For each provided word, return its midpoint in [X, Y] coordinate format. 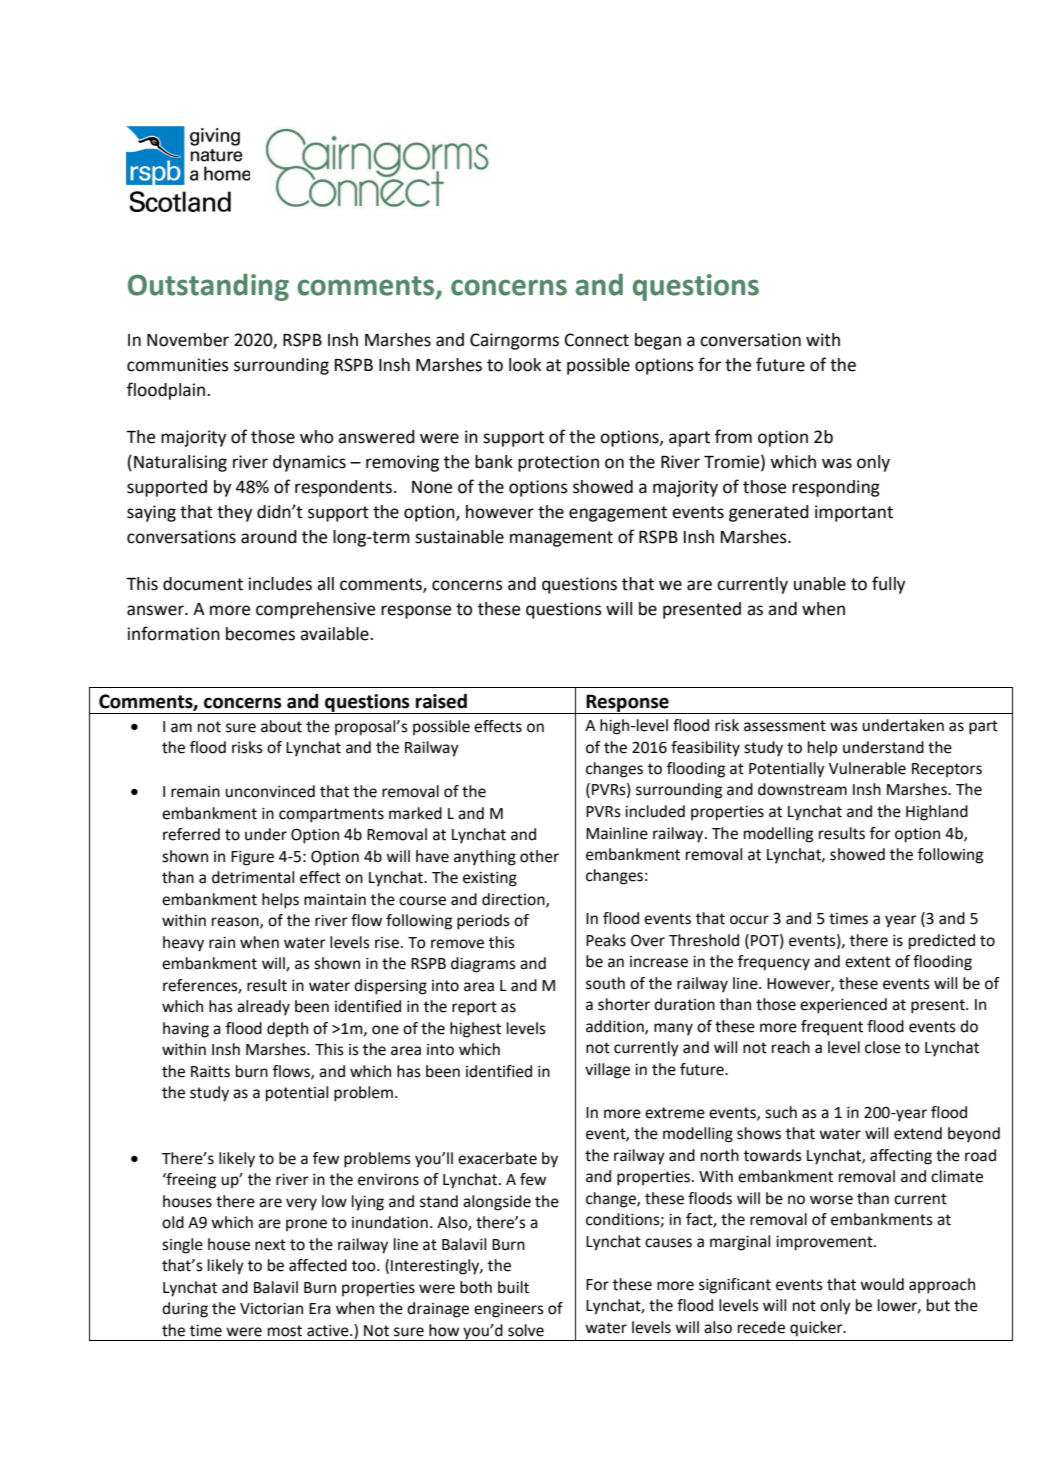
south [605, 983]
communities [178, 365]
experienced [843, 1006]
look [525, 365]
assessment [785, 726]
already [263, 1008]
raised [441, 701]
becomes [260, 634]
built [513, 1287]
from [733, 436]
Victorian [271, 1309]
